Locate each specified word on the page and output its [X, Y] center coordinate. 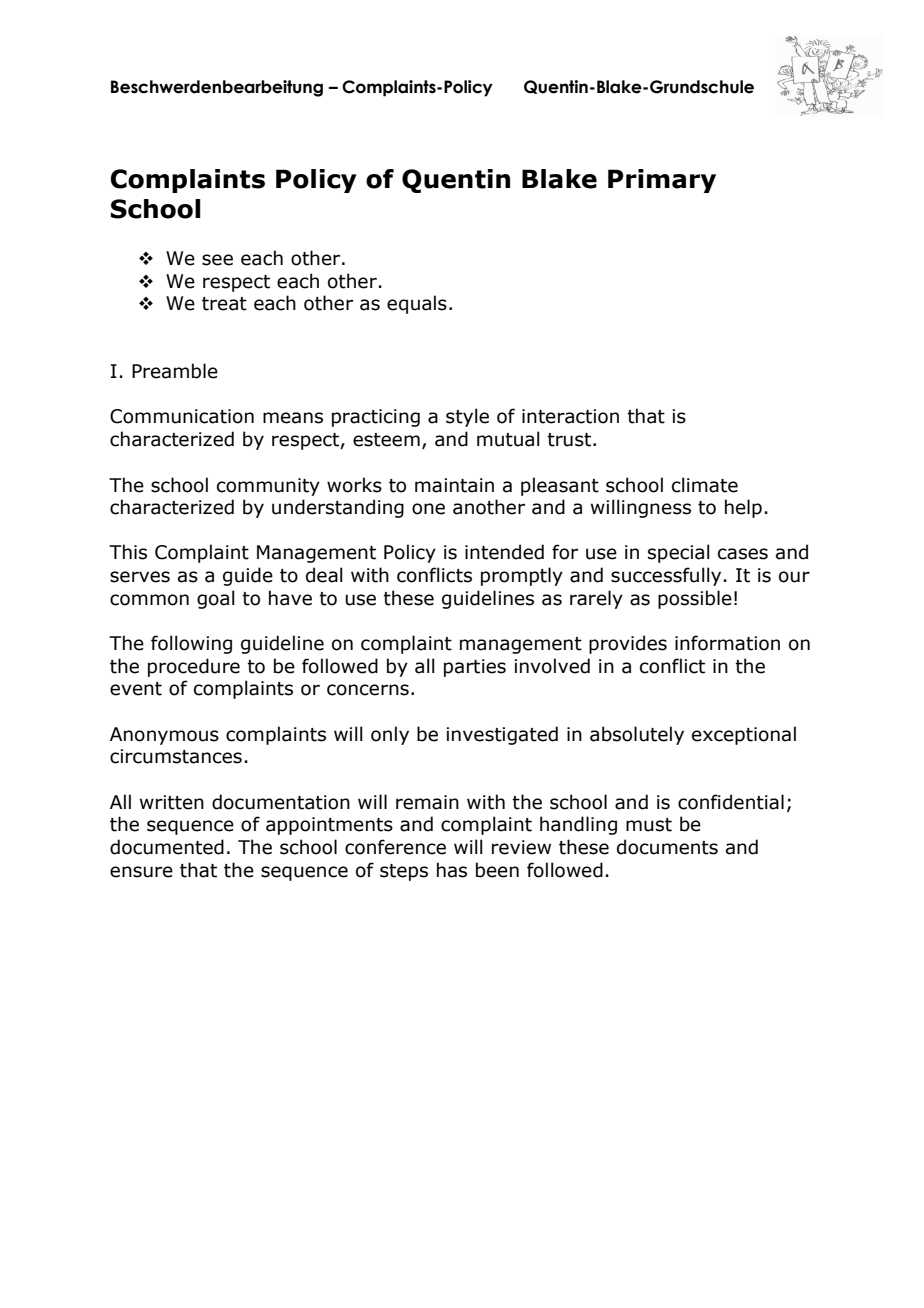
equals [417, 304]
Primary [662, 181]
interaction [570, 416]
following [191, 644]
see [217, 260]
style [467, 417]
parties [475, 668]
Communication [182, 416]
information [727, 643]
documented [167, 847]
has [452, 870]
